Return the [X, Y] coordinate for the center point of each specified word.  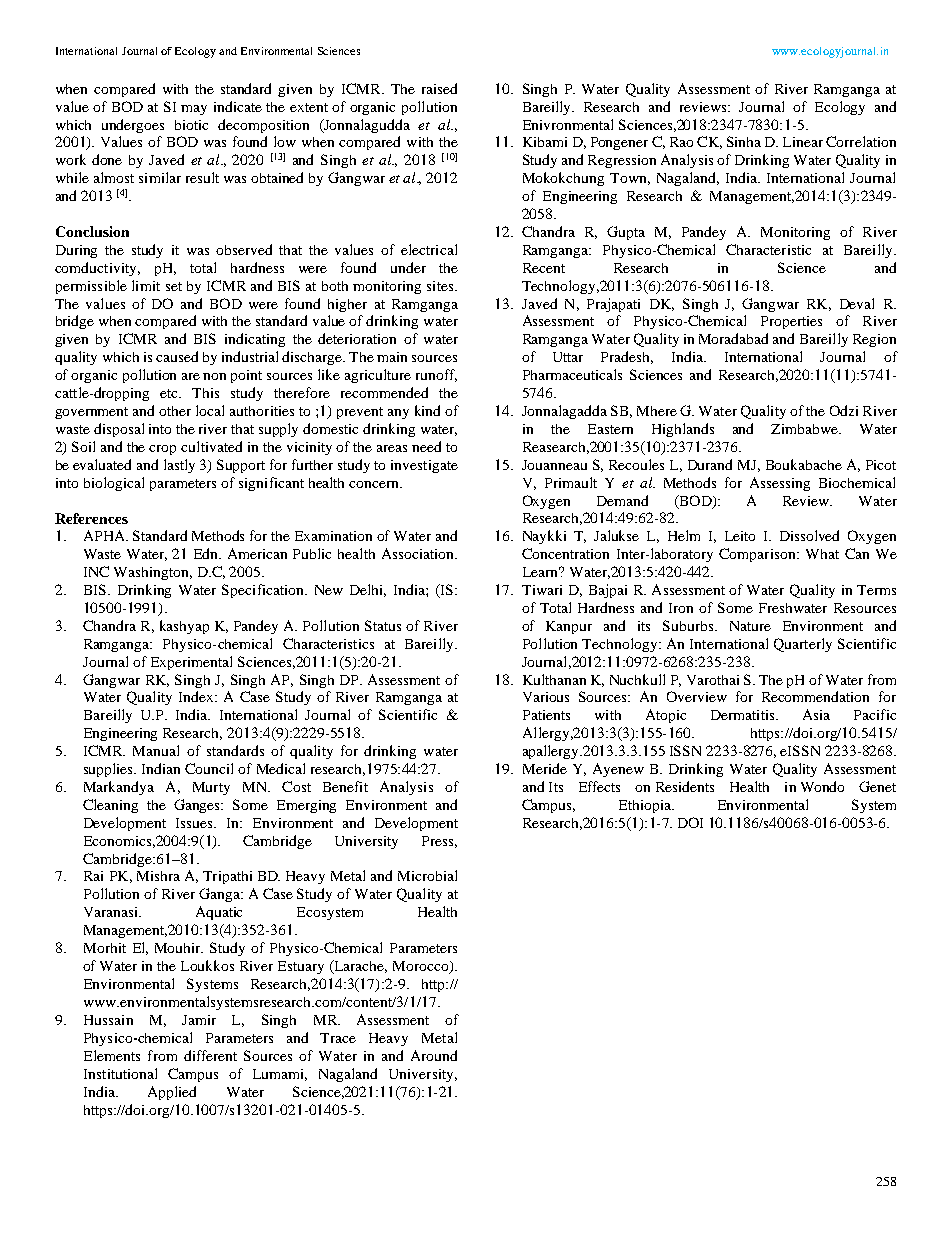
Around [434, 1055]
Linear [803, 142]
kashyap [184, 627]
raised [439, 88]
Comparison [758, 555]
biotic [191, 125]
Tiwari [542, 590]
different [210, 1055]
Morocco [422, 967]
